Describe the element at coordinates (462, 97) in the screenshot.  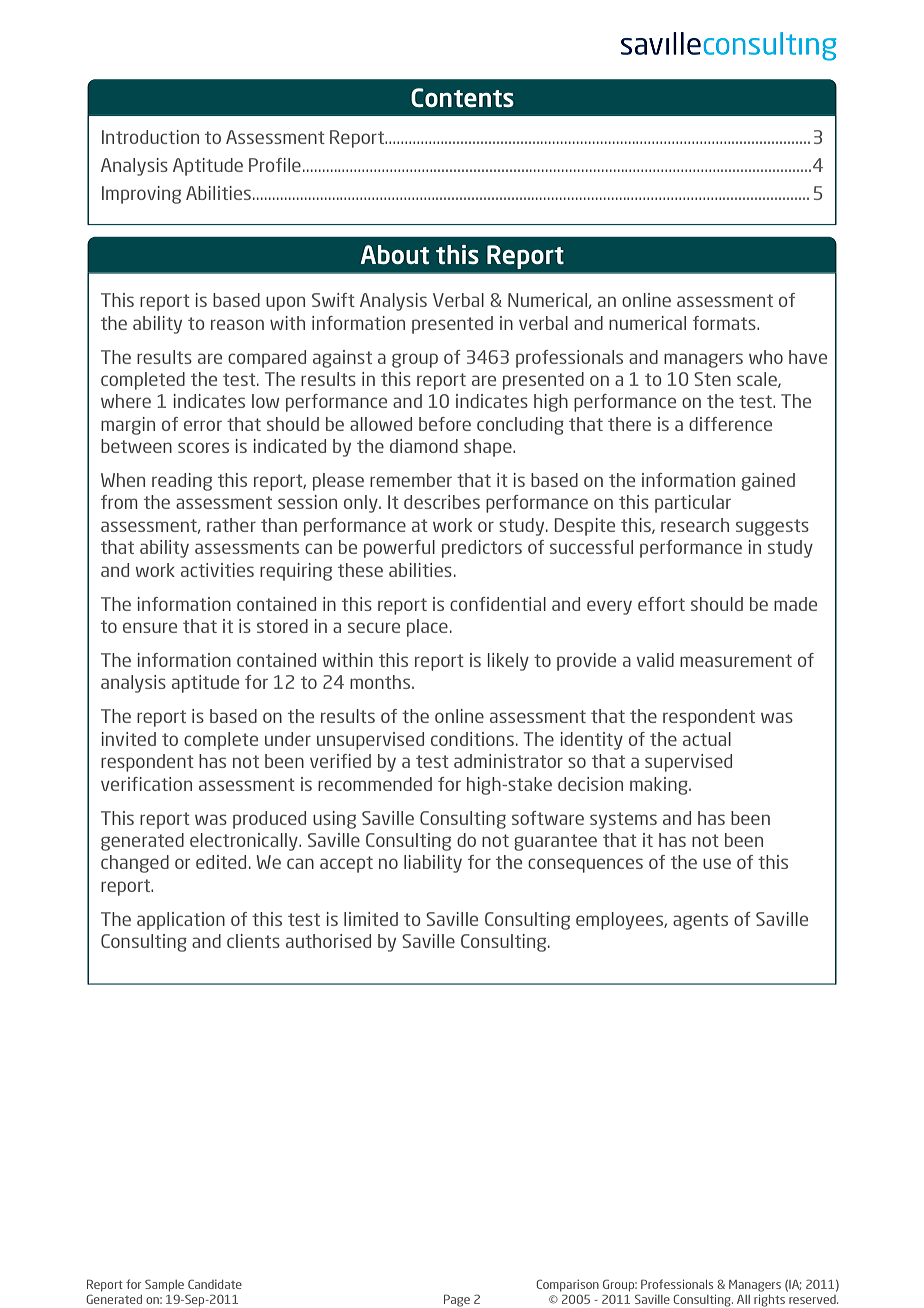
I see `Contents` at that location.
